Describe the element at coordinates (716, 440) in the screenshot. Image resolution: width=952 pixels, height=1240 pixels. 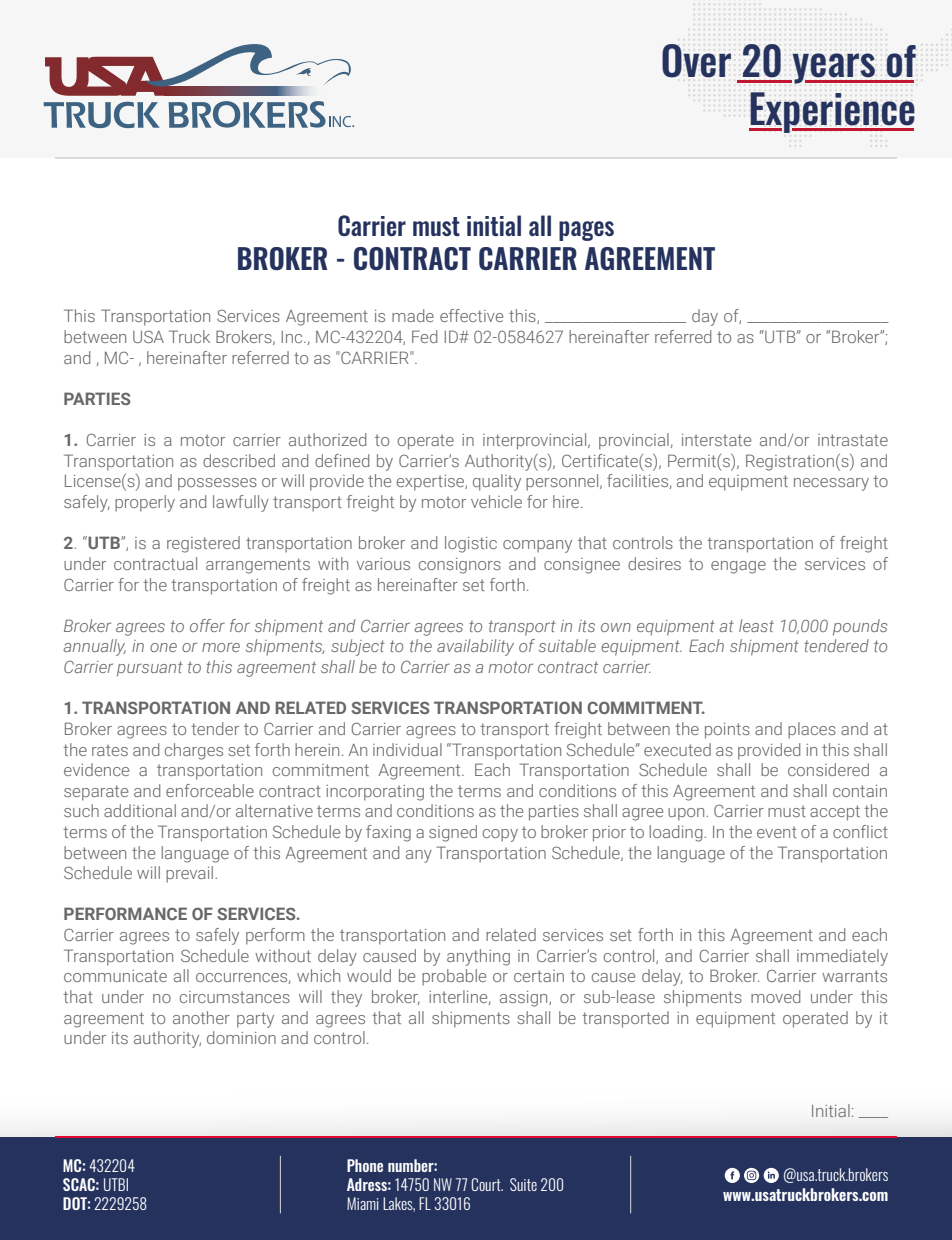
I see `interstate` at that location.
